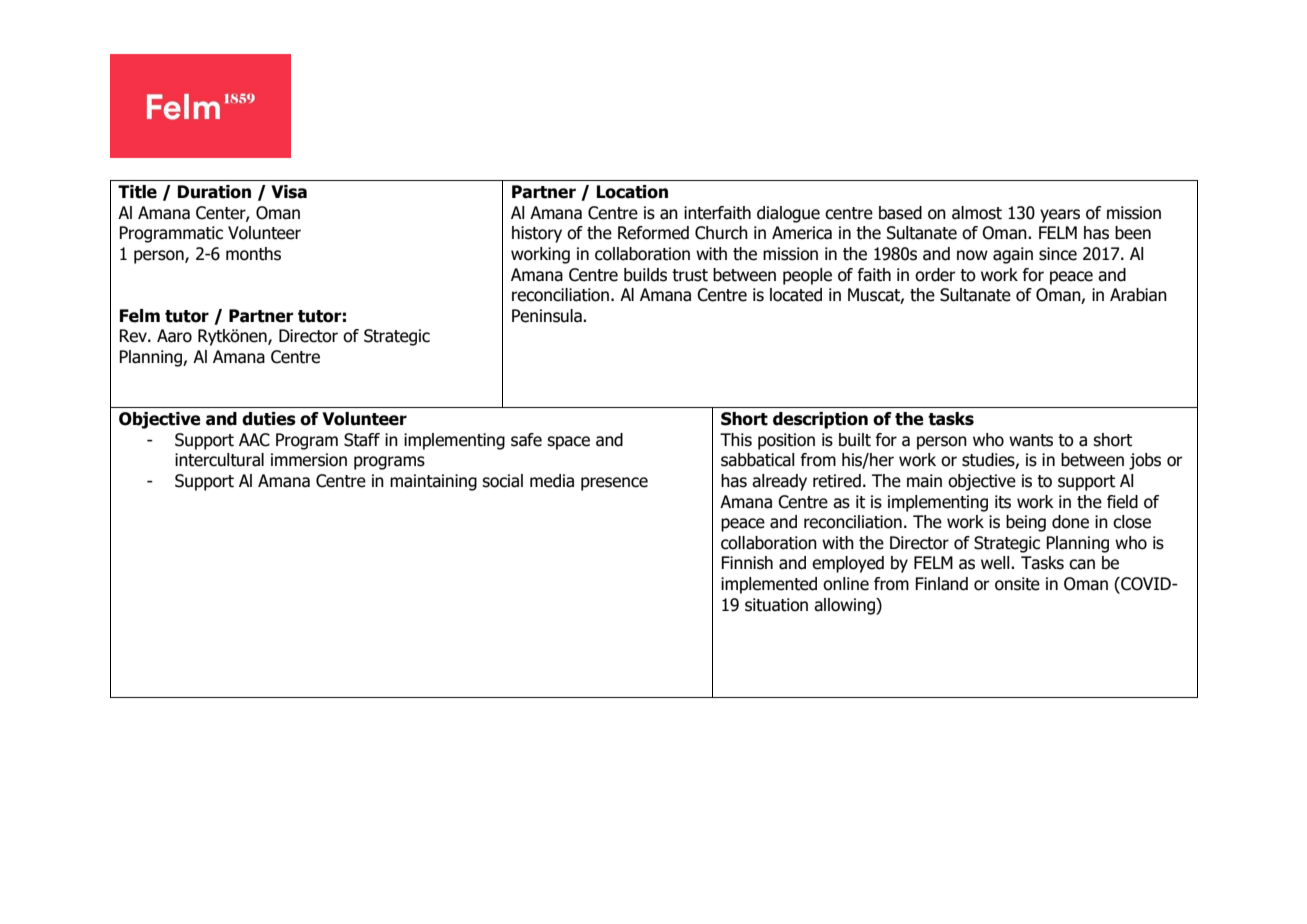 This document has height=924, width=1307. Describe the element at coordinates (645, 275) in the document. I see `builds` at that location.
